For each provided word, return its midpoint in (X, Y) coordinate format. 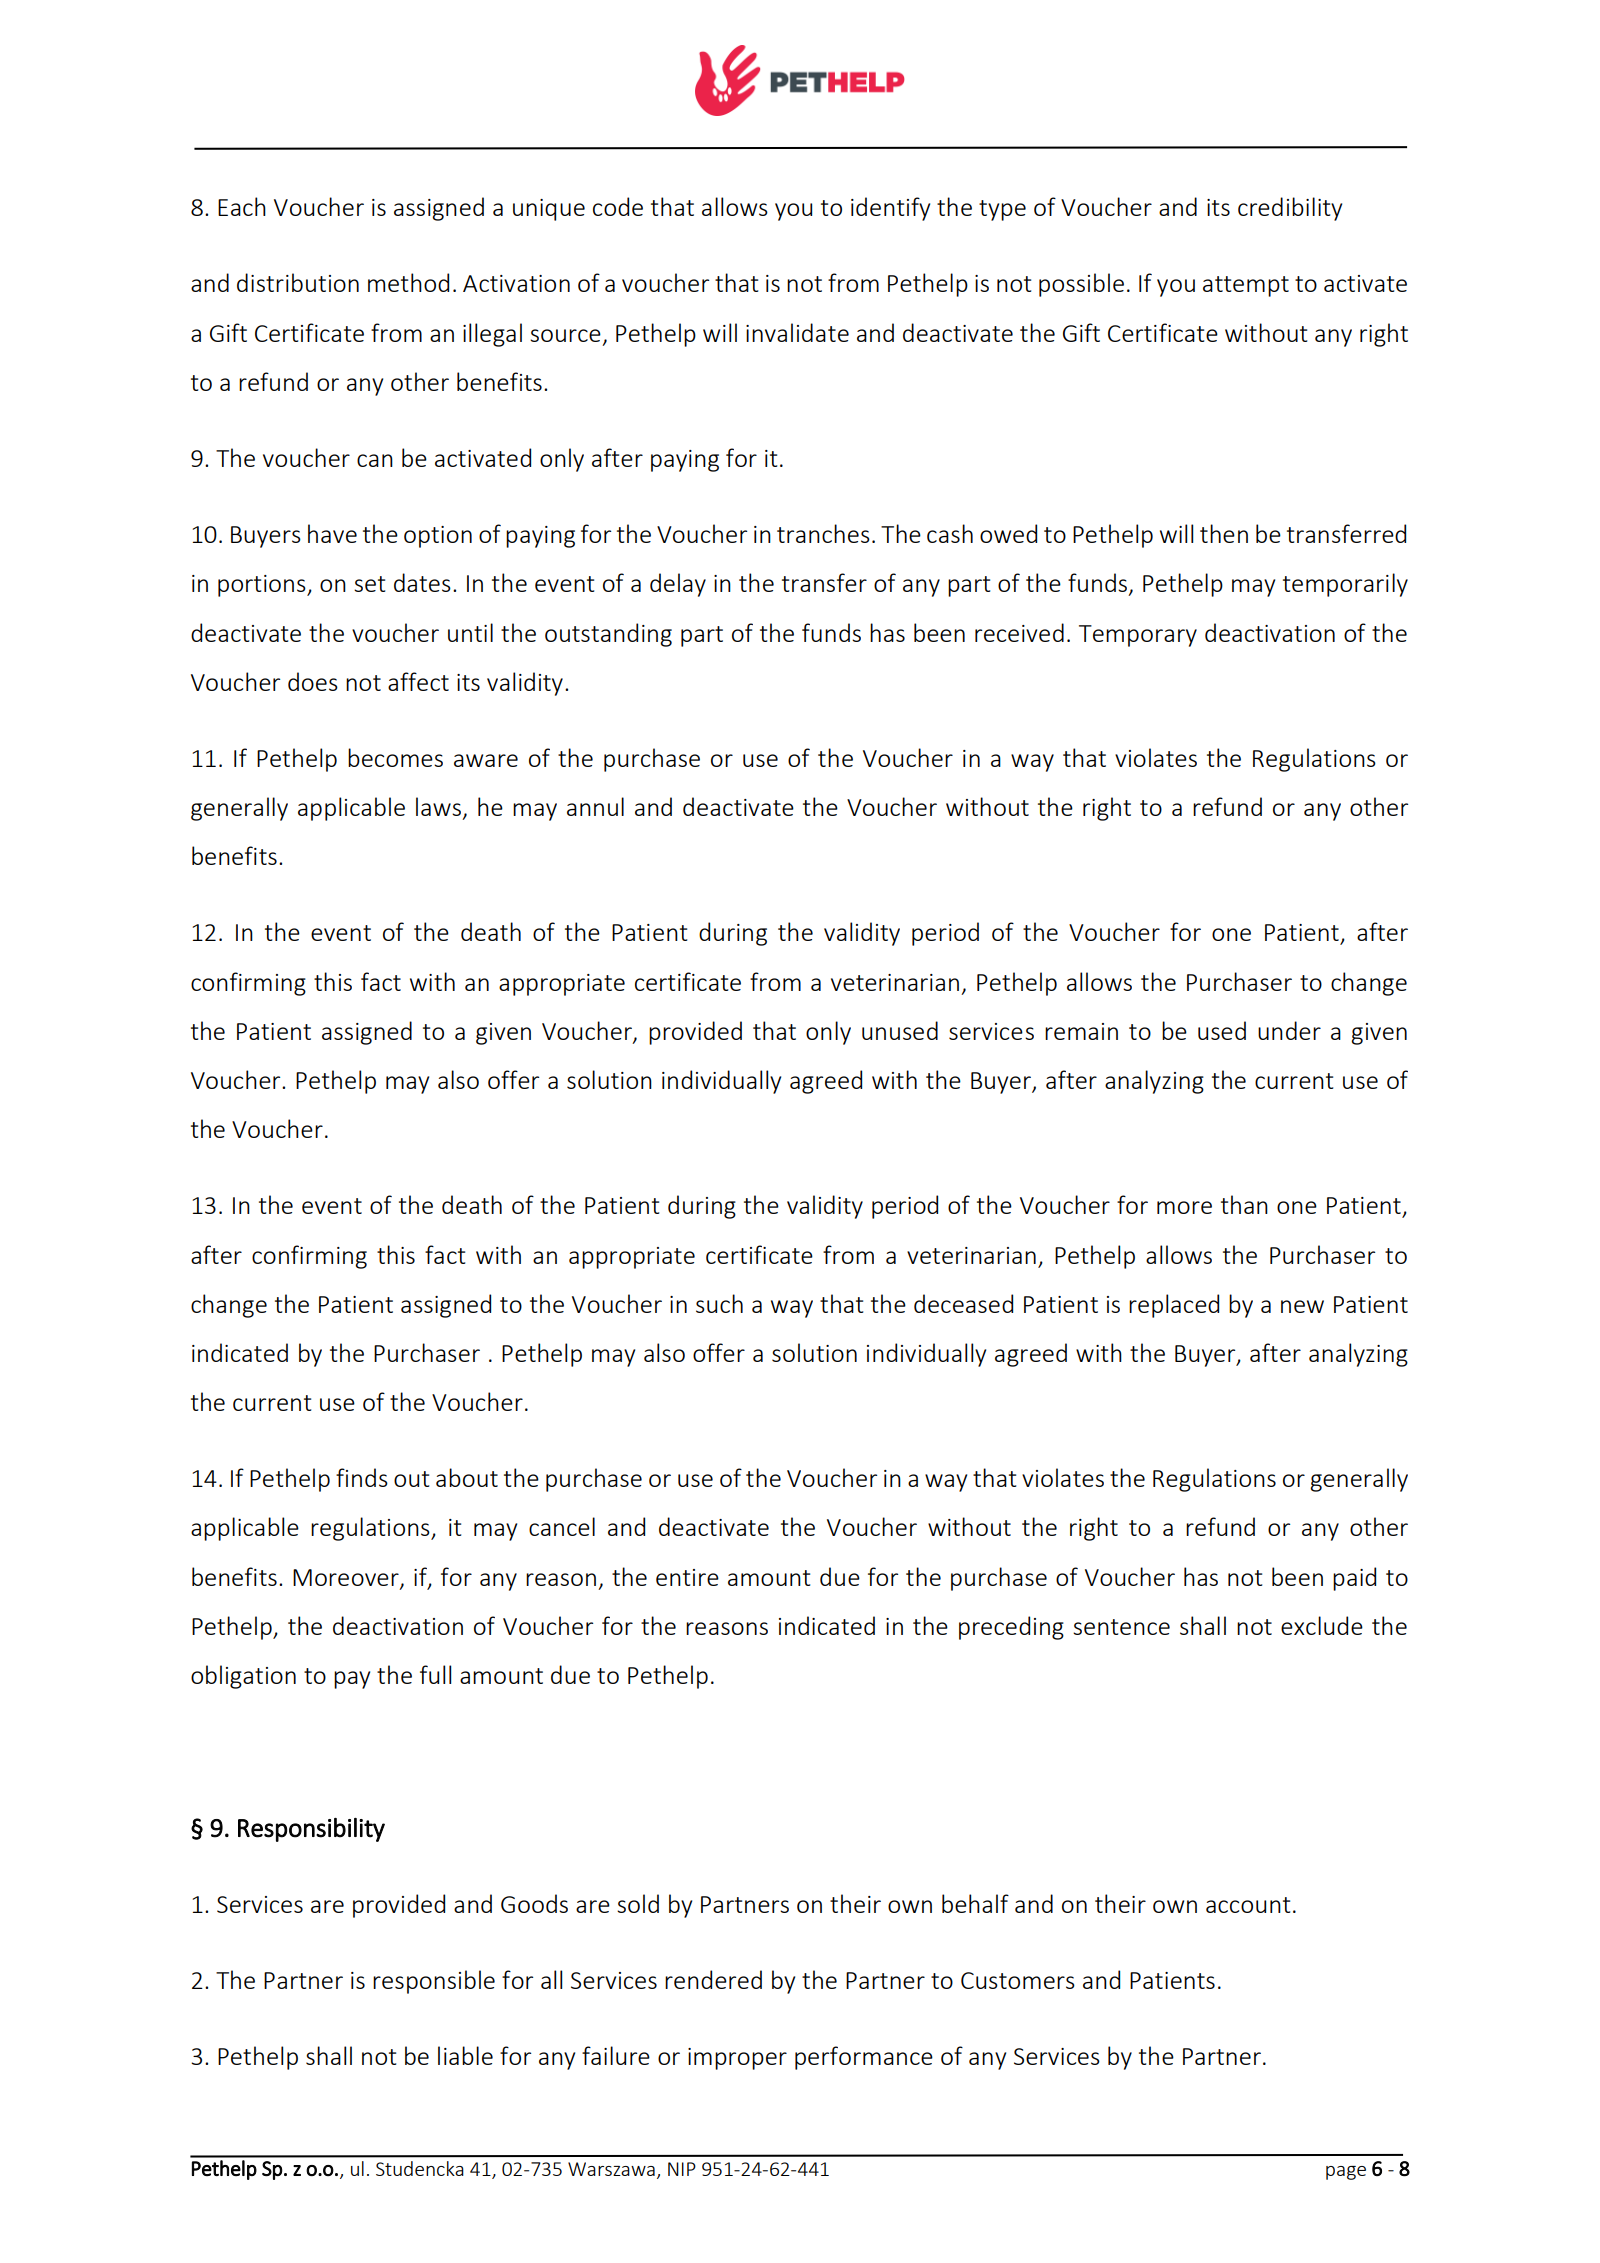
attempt (1246, 286)
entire (687, 1577)
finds (362, 1477)
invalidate (797, 332)
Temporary (1138, 636)
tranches (823, 533)
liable (465, 2055)
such (719, 1303)
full (435, 1674)
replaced (1174, 1306)
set (369, 584)
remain (1081, 1031)
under (1289, 1030)
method (408, 282)
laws (438, 806)
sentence (1121, 1627)
